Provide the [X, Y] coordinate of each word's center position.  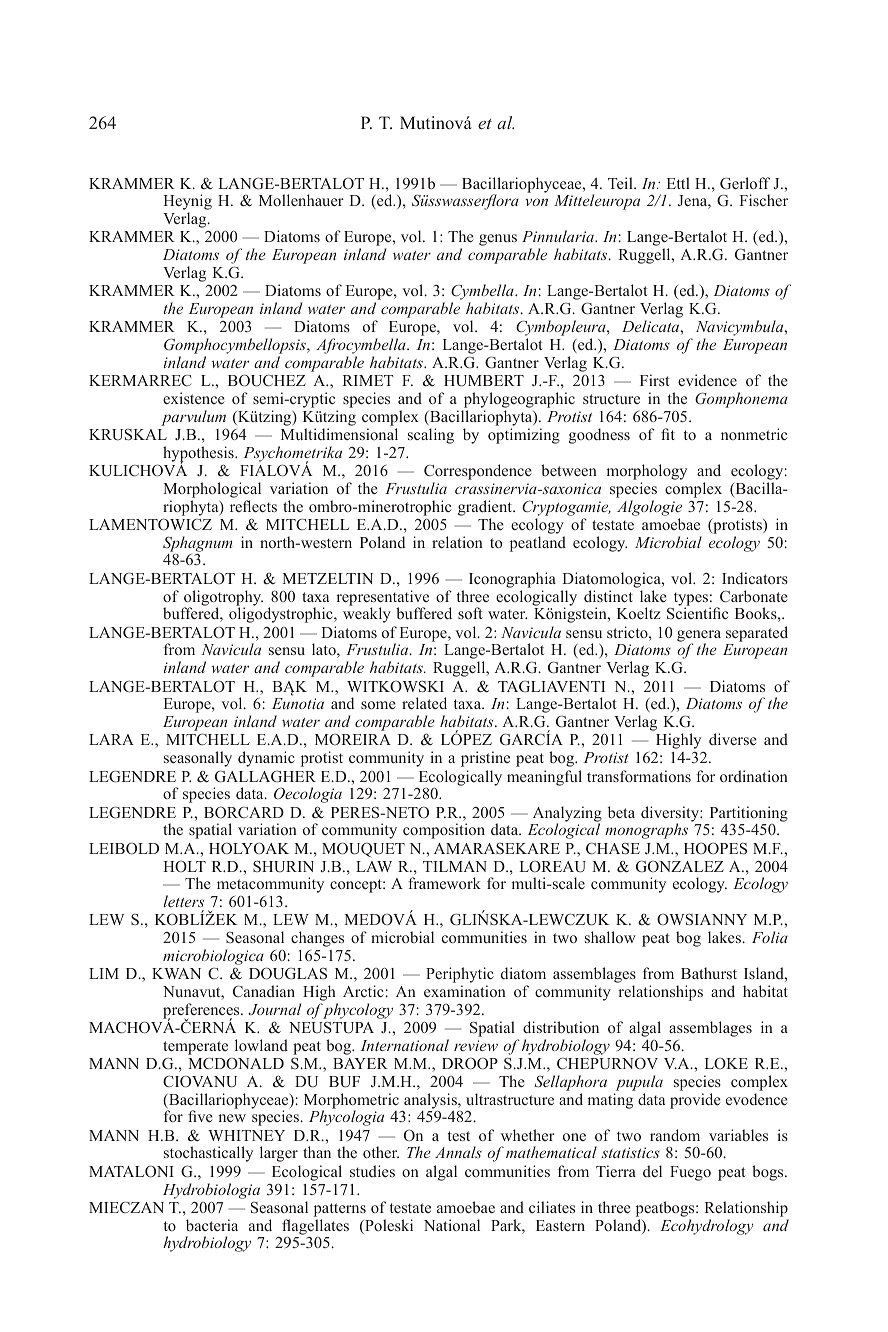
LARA [111, 739]
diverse [733, 739]
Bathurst [709, 973]
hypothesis [199, 455]
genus [498, 240]
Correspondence [478, 473]
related [424, 703]
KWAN [176, 973]
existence [194, 398]
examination [465, 991]
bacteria [212, 1225]
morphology [647, 473]
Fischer [763, 200]
